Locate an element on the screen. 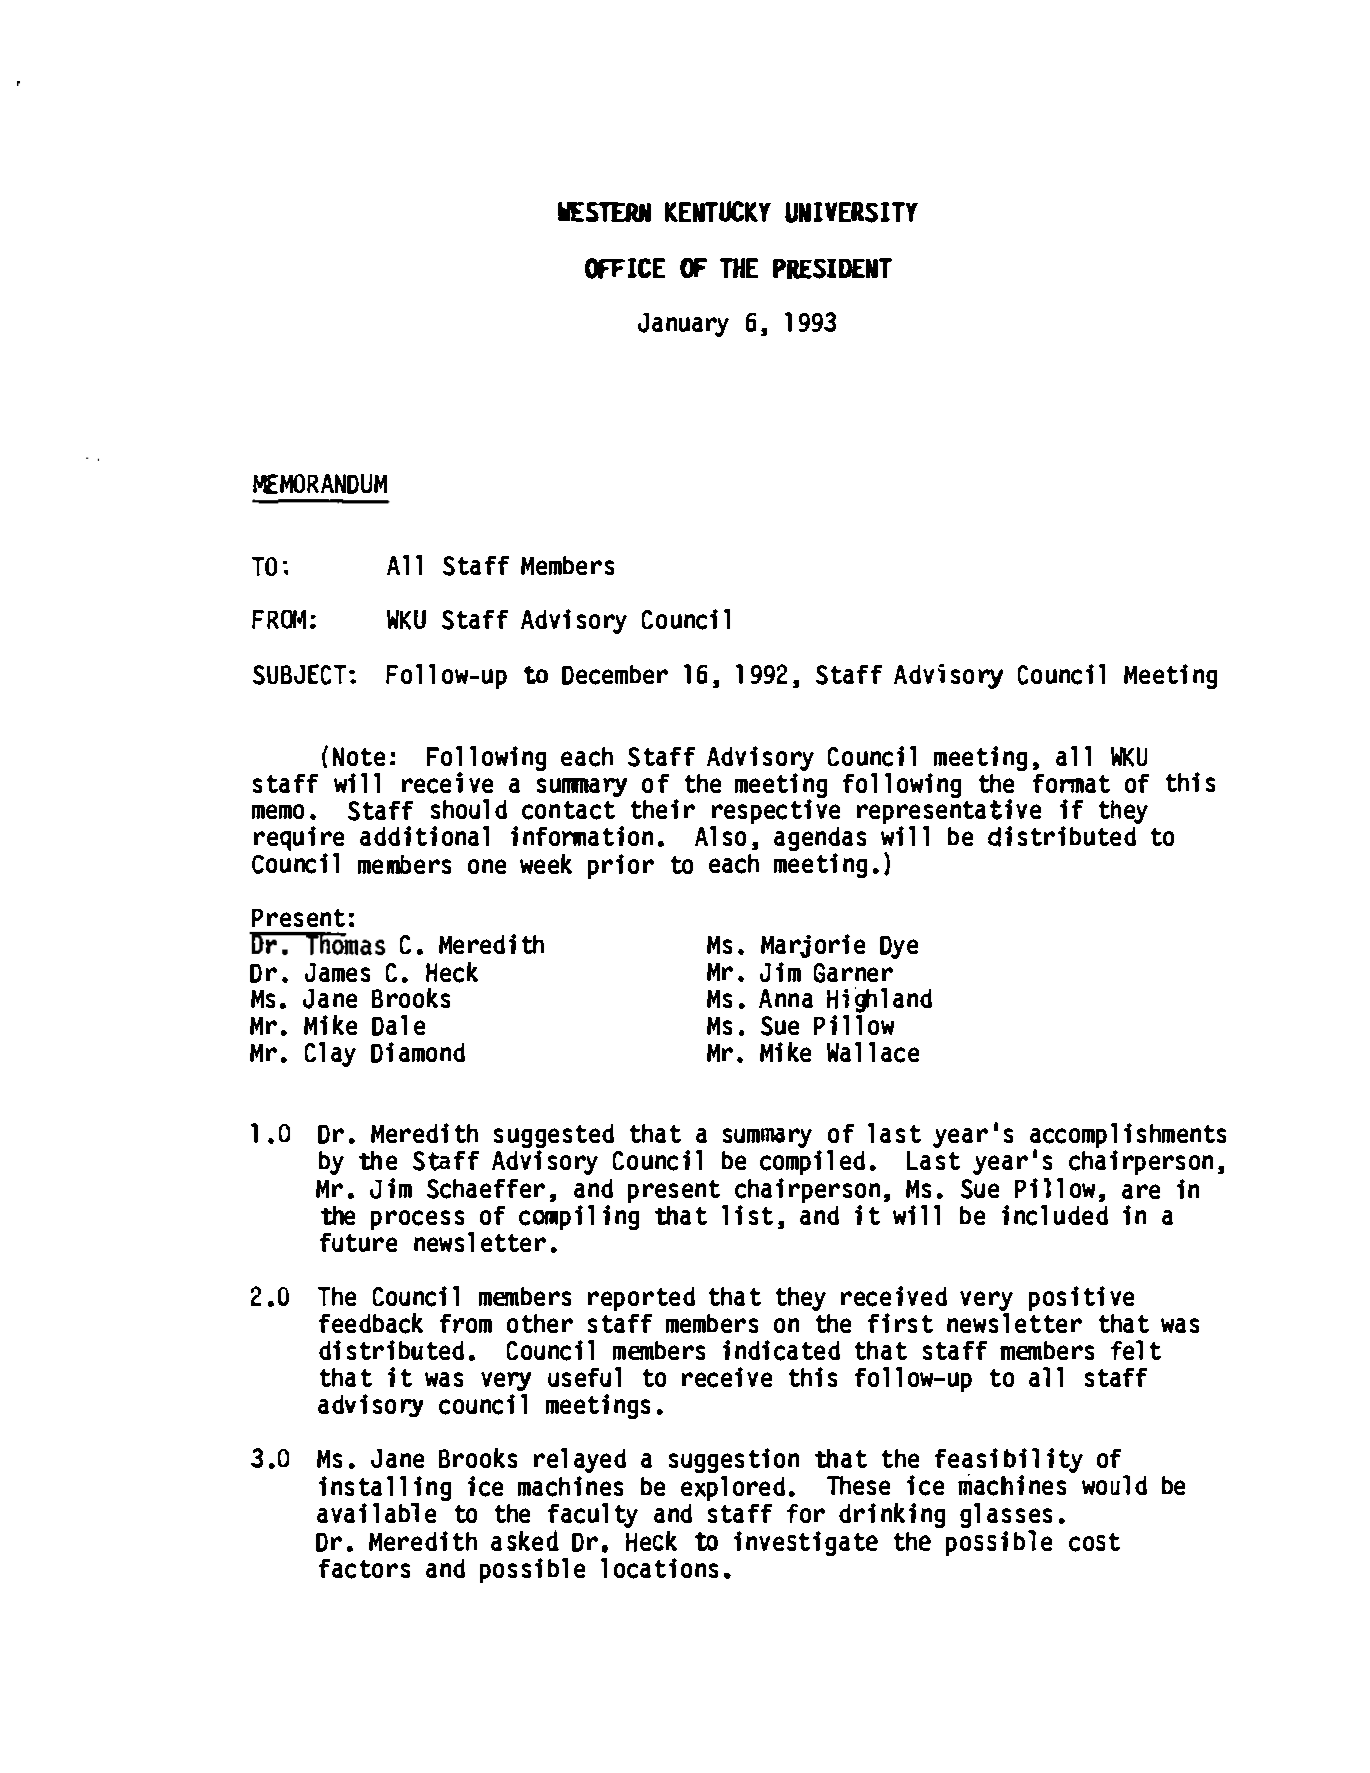 This screenshot has width=1370, height=1773. UNIVERSITY is located at coordinates (851, 212).
